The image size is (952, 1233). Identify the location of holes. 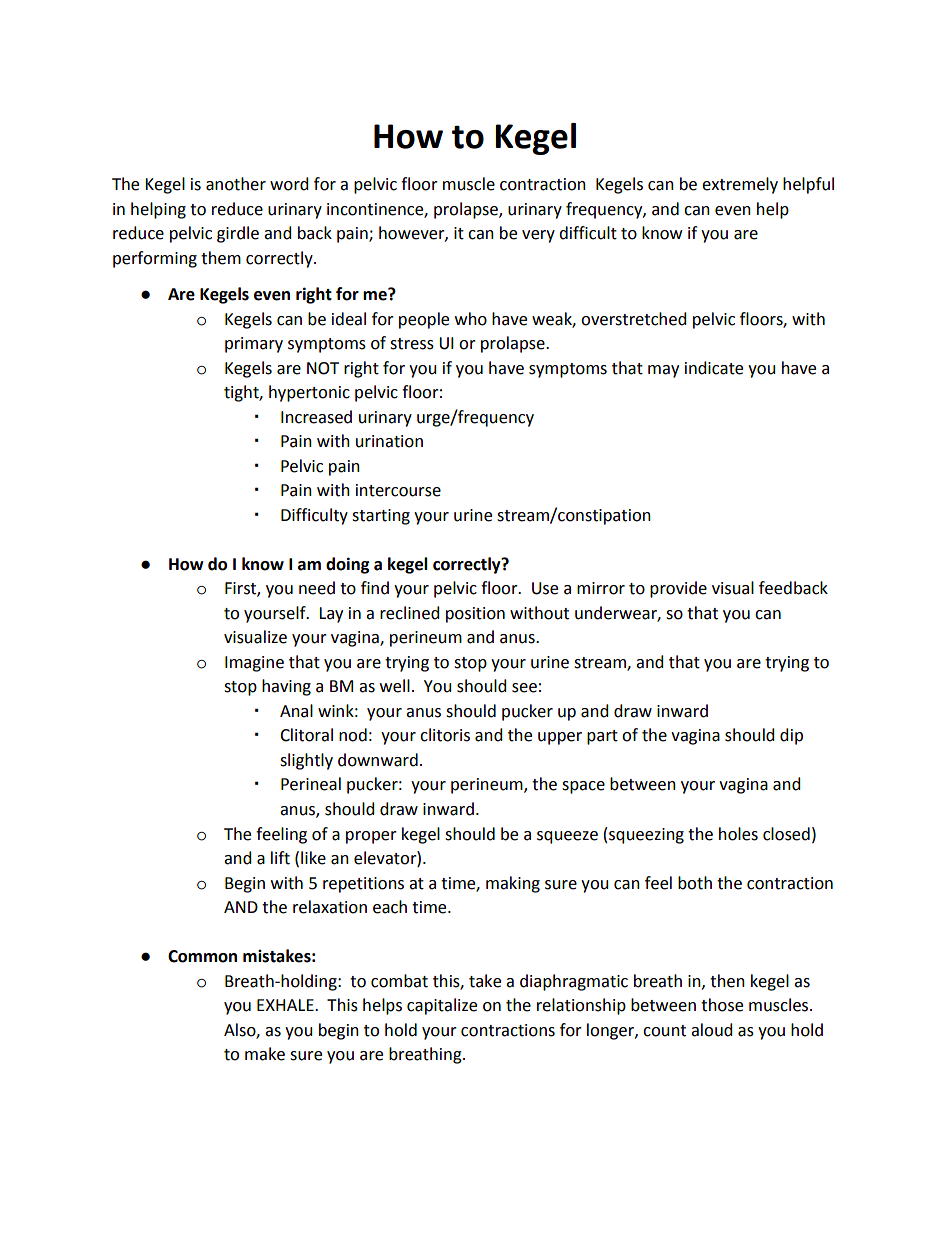
(738, 834).
